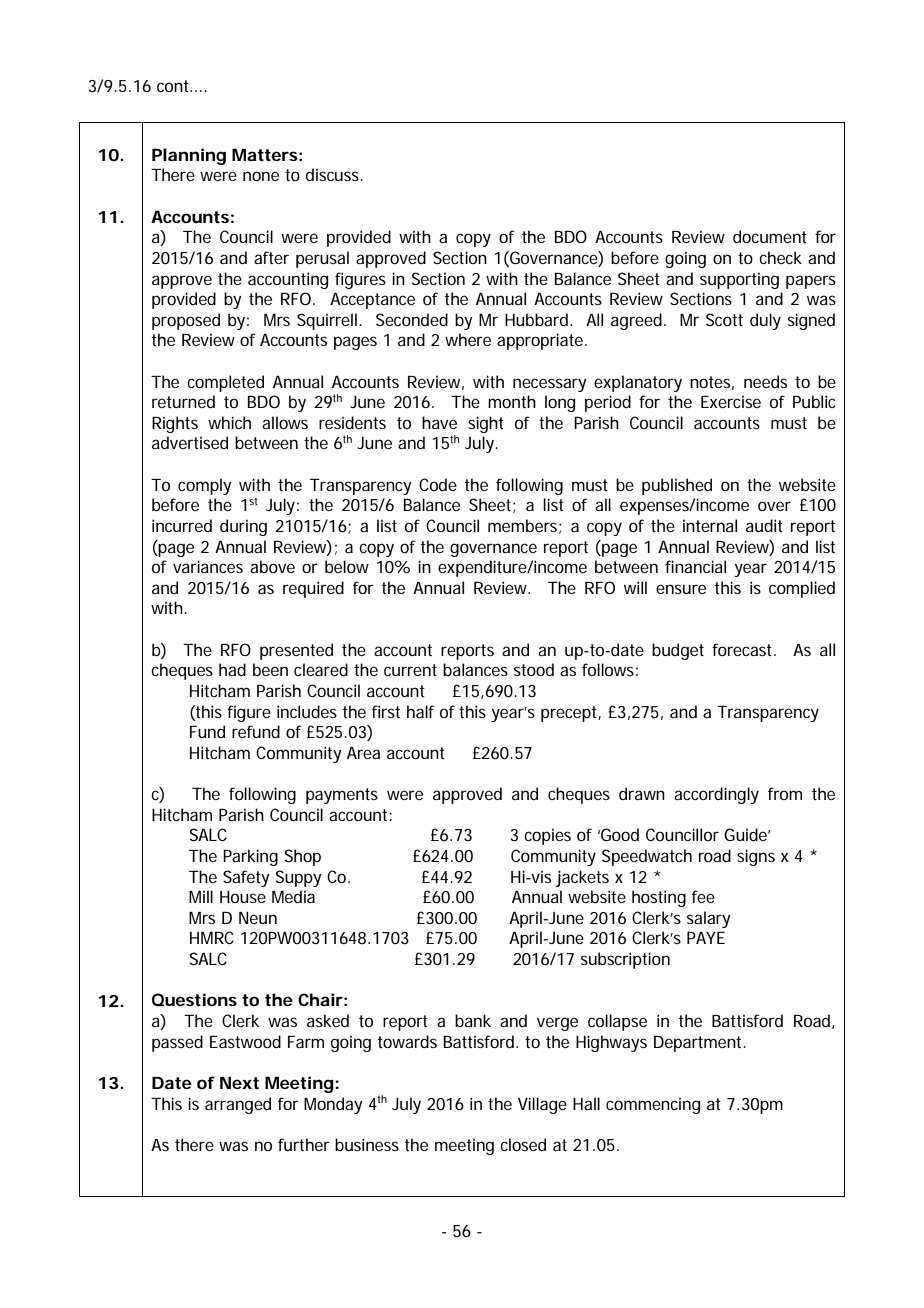  I want to click on discuss, so click(334, 174).
